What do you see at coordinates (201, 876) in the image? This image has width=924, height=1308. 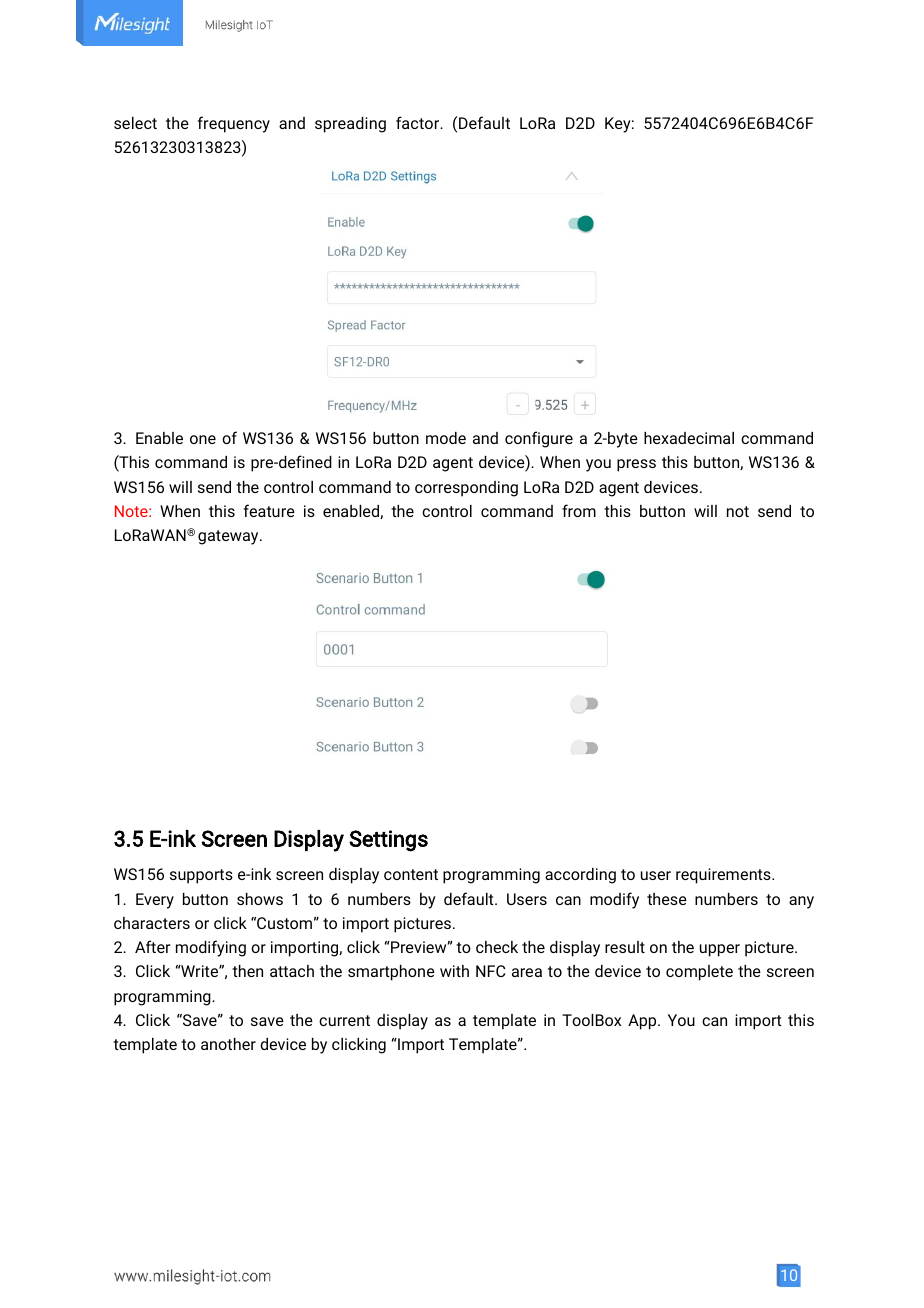 I see `supports` at bounding box center [201, 876].
